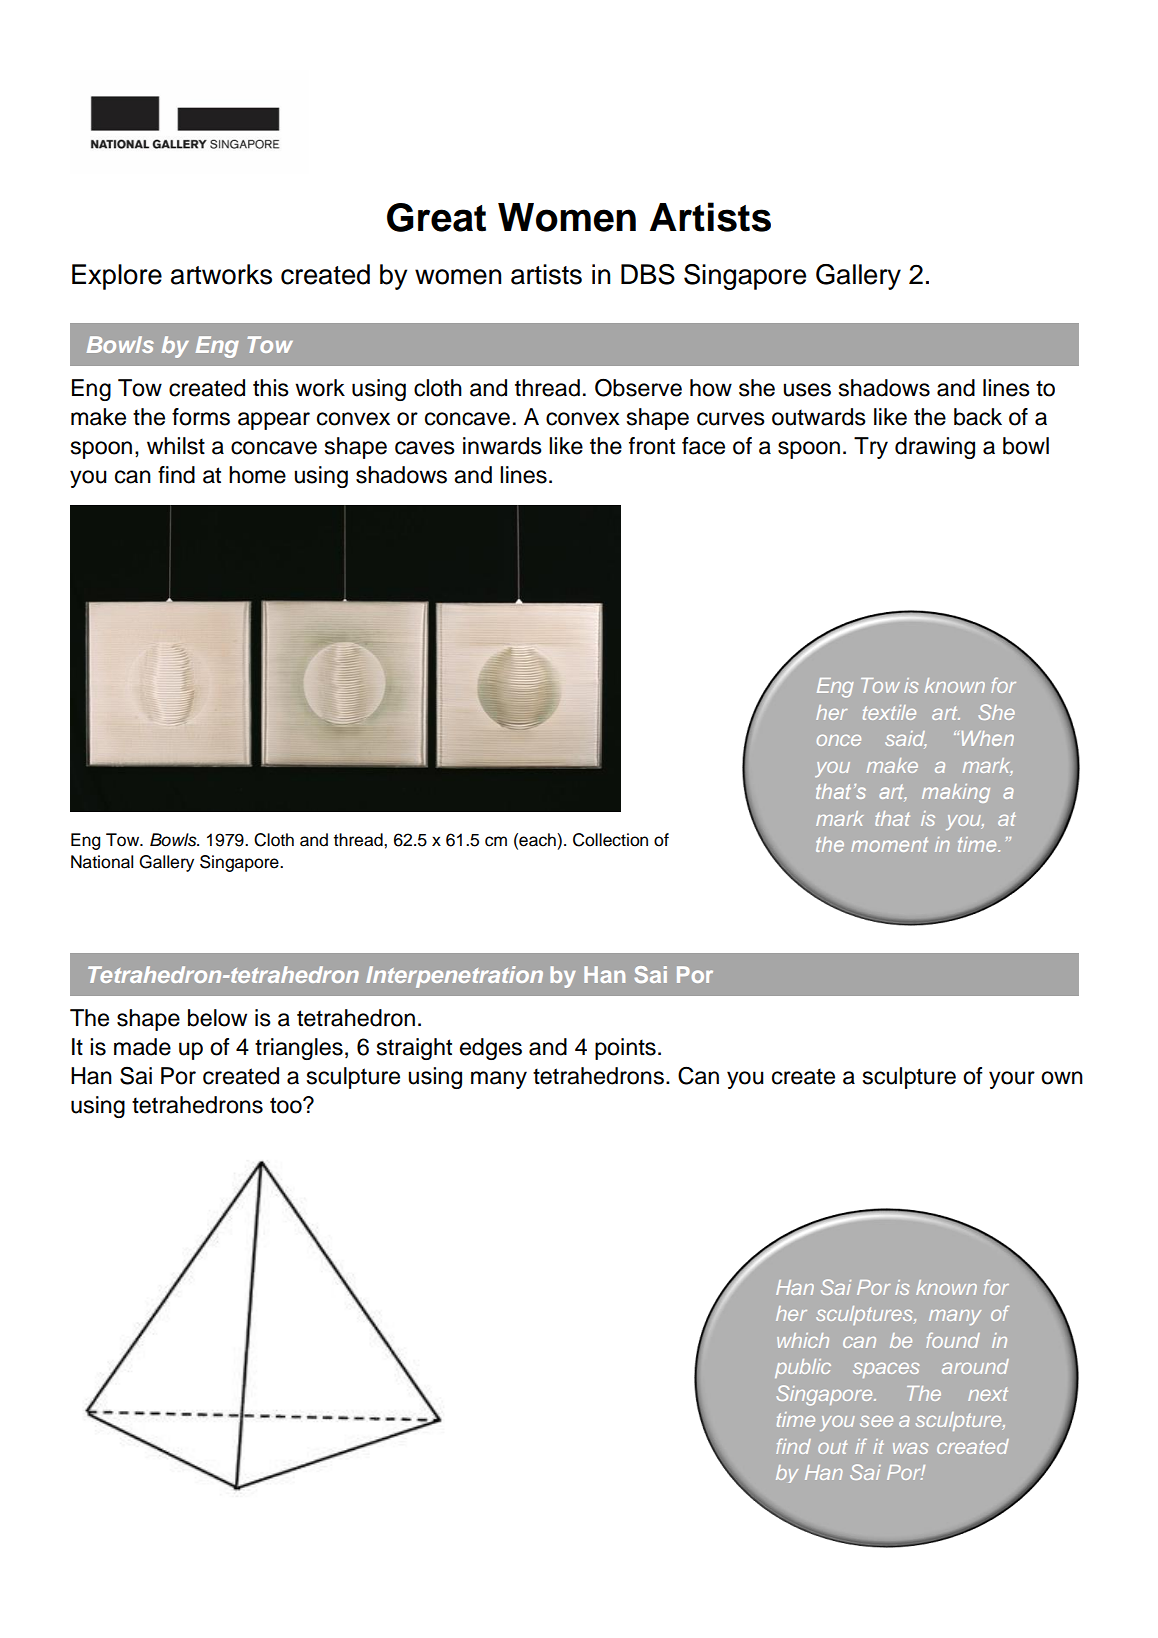 This screenshot has height=1638, width=1158. I want to click on inwards, so click(502, 446).
